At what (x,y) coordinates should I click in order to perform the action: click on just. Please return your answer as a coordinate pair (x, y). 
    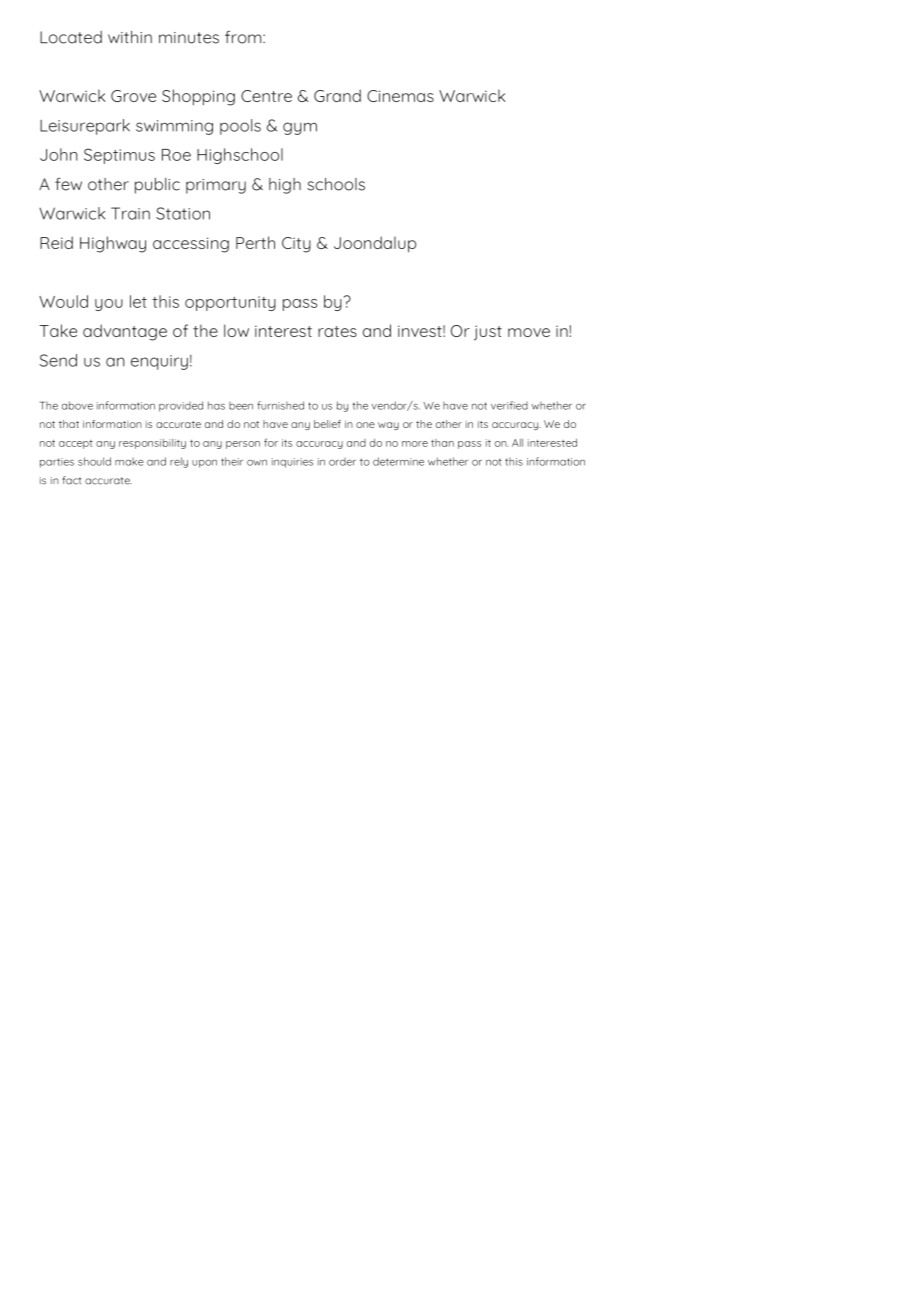
    Looking at the image, I should click on (488, 333).
